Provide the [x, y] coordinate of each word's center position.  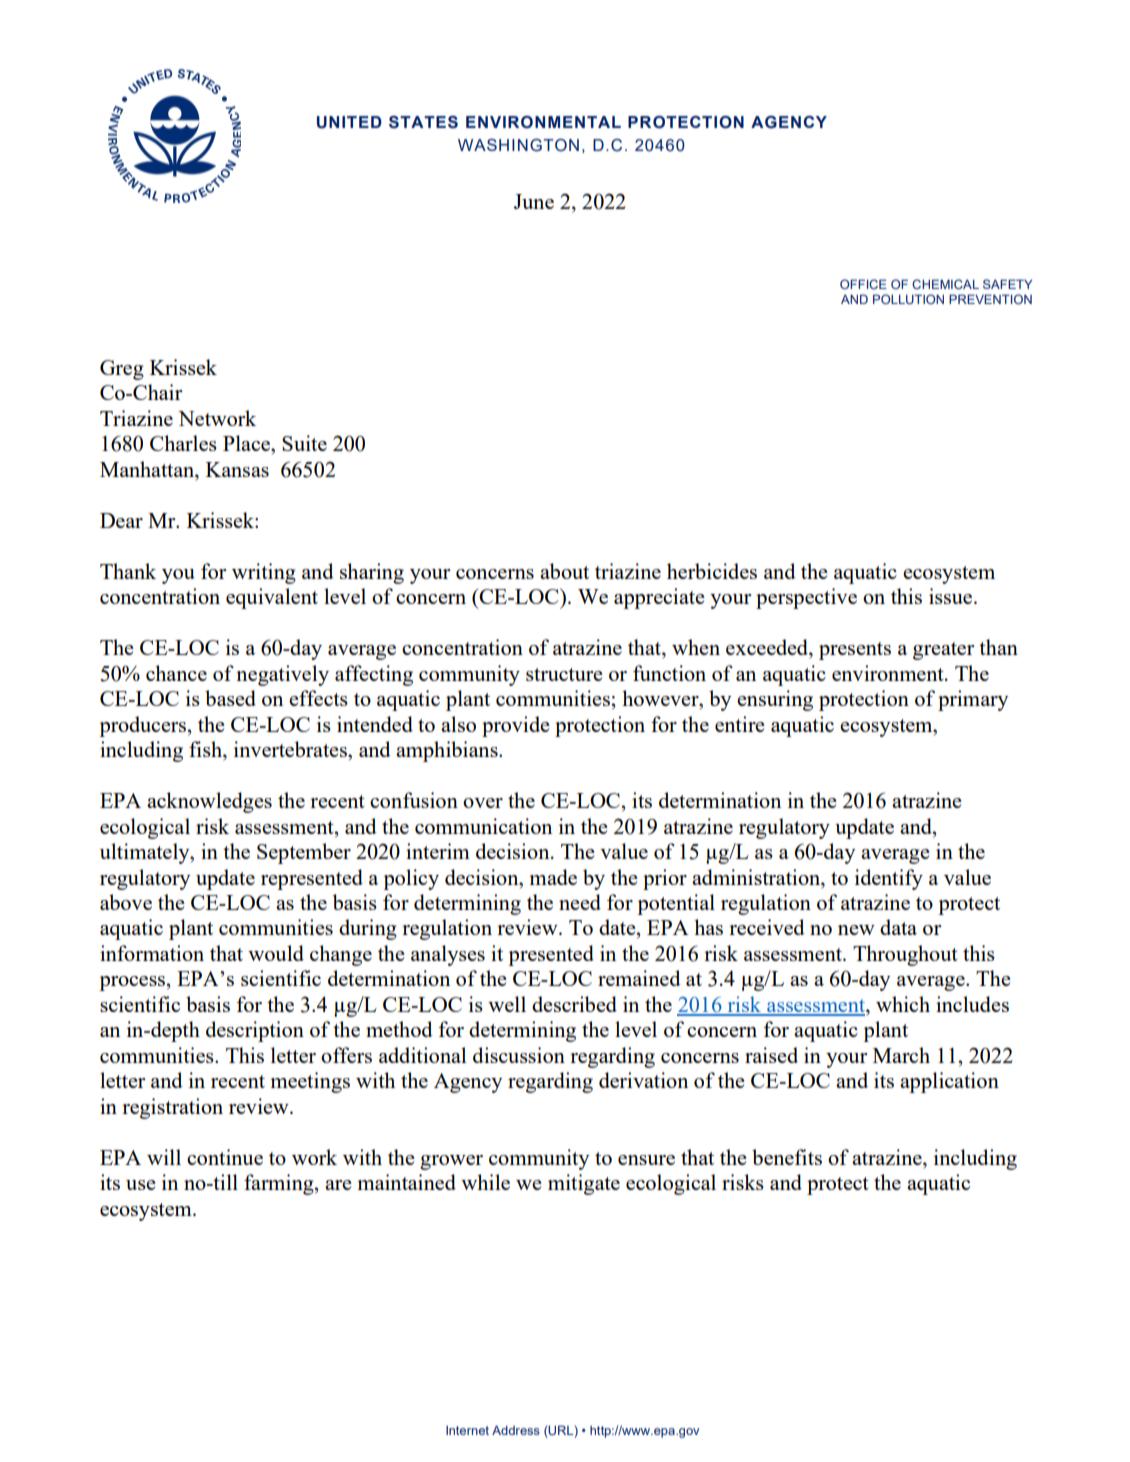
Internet [467, 1430]
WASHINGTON [518, 145]
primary [973, 700]
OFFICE [863, 284]
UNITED [349, 122]
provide [515, 726]
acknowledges [209, 802]
